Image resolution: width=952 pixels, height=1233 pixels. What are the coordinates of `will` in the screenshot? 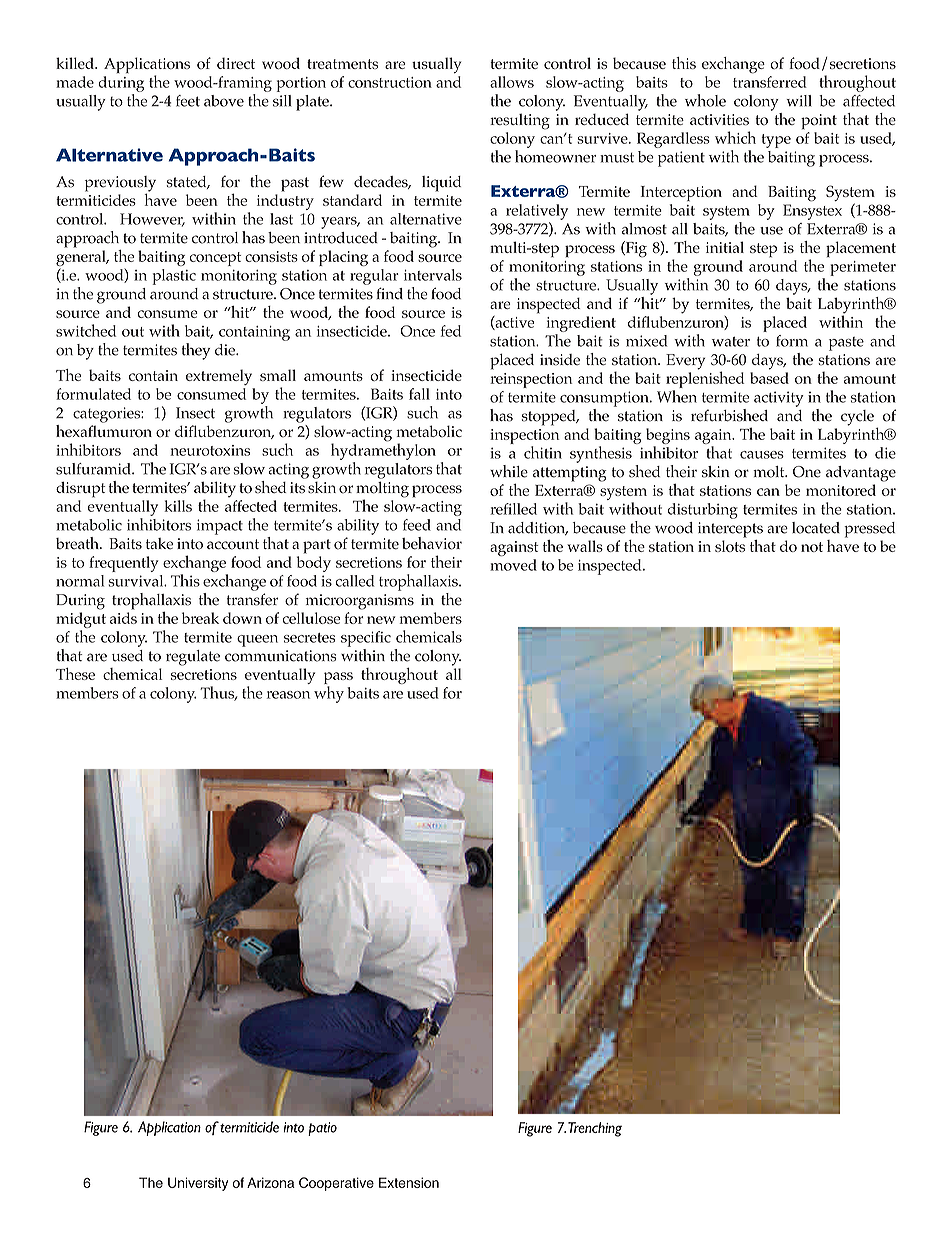 It's located at (799, 101).
